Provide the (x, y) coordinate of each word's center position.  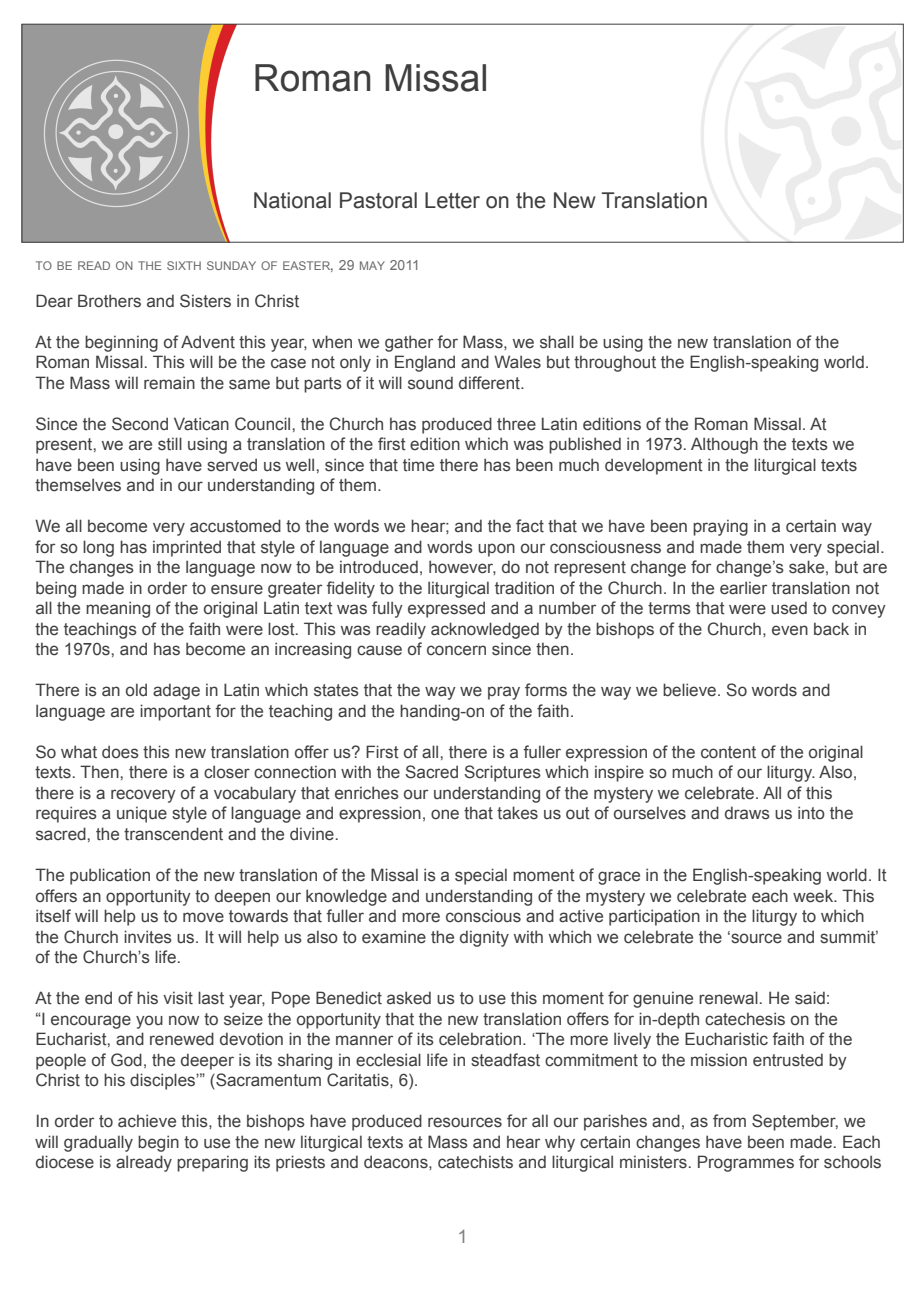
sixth (184, 265)
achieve (147, 1121)
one (445, 814)
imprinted (187, 548)
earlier (743, 588)
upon (496, 550)
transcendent (173, 834)
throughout (615, 363)
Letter (452, 200)
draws (747, 813)
